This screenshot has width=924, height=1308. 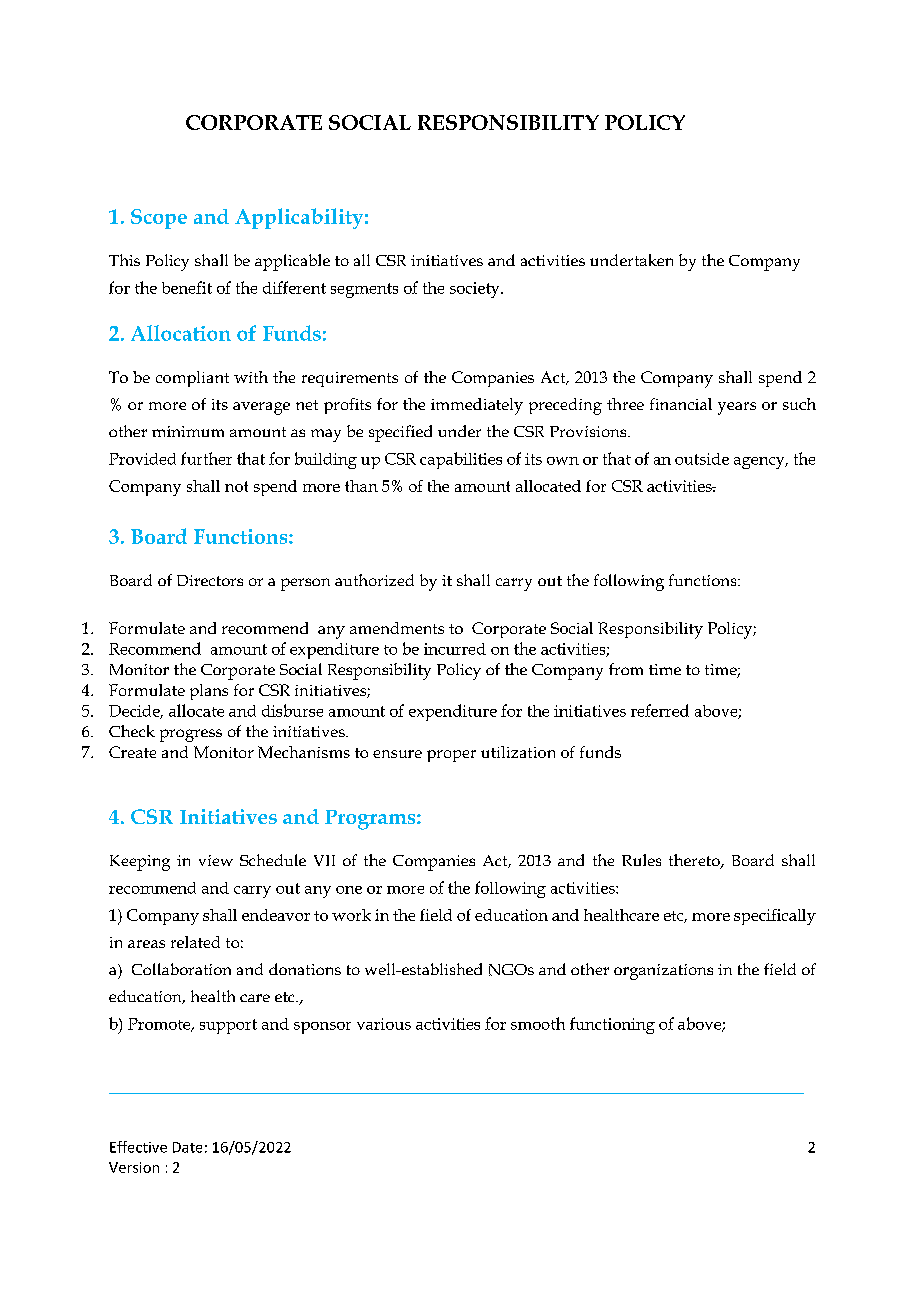 What do you see at coordinates (195, 942) in the screenshot?
I see `related` at bounding box center [195, 942].
